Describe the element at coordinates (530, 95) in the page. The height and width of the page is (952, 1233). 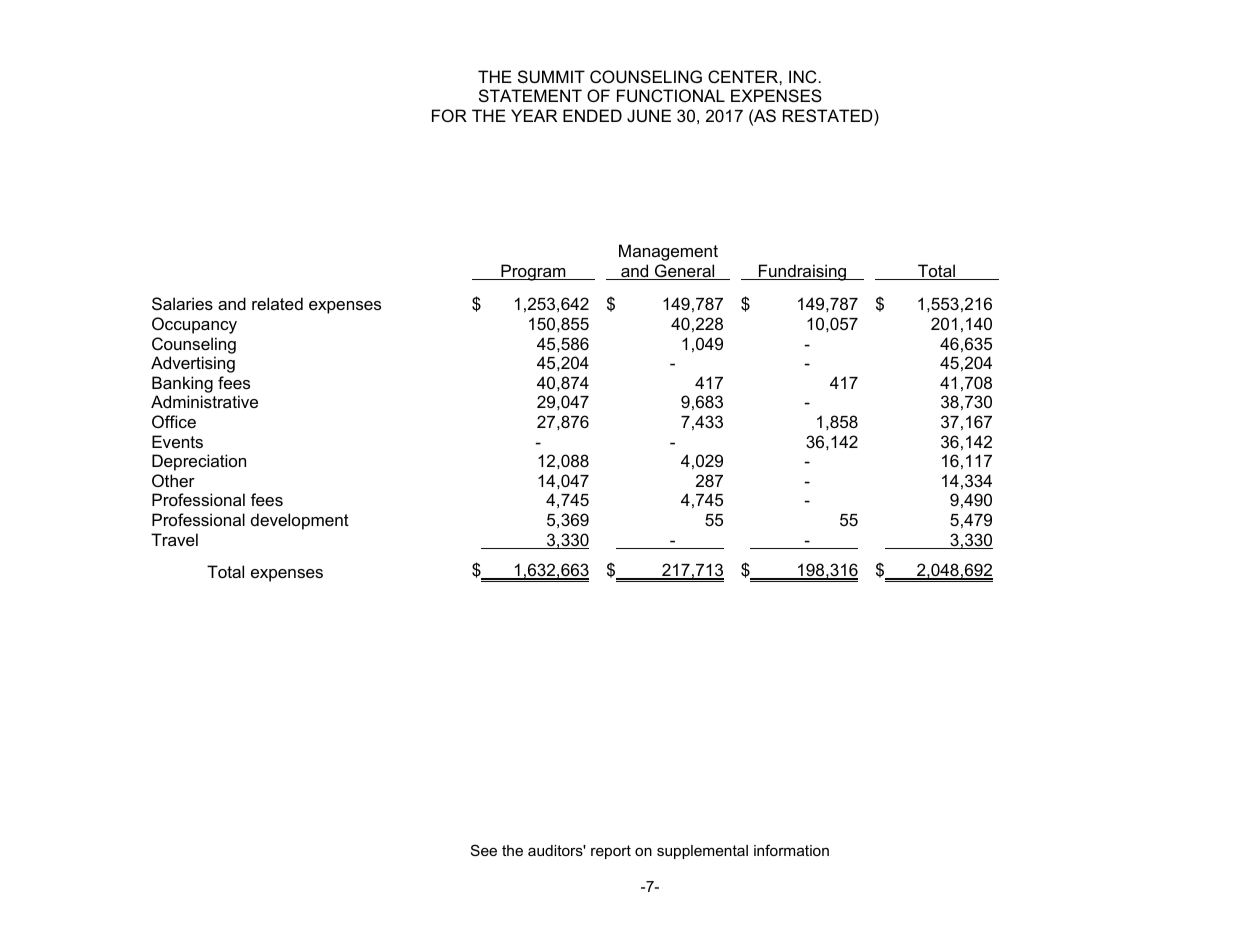
I see `STATEMENT` at that location.
